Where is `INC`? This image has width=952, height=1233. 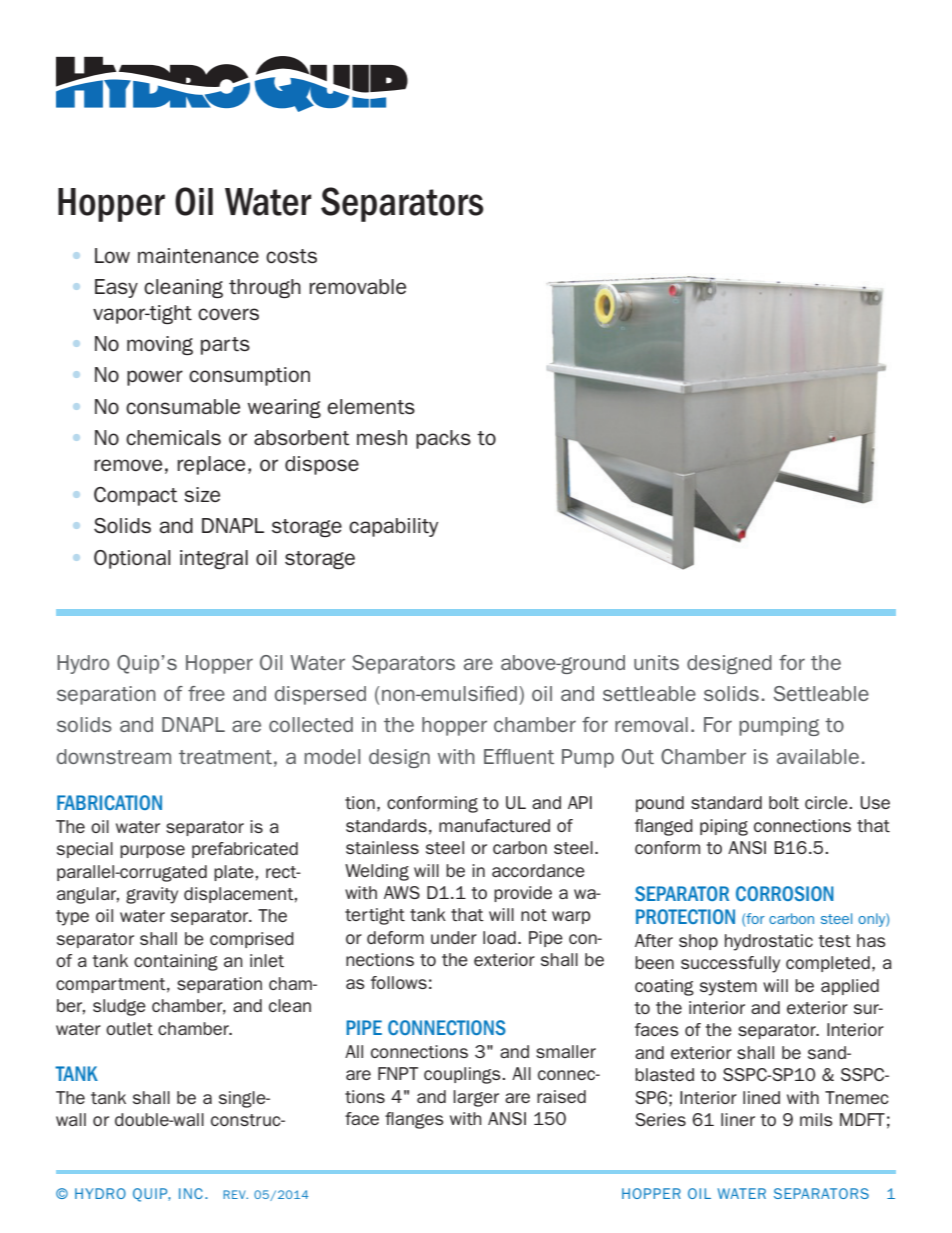 INC is located at coordinates (191, 1193).
